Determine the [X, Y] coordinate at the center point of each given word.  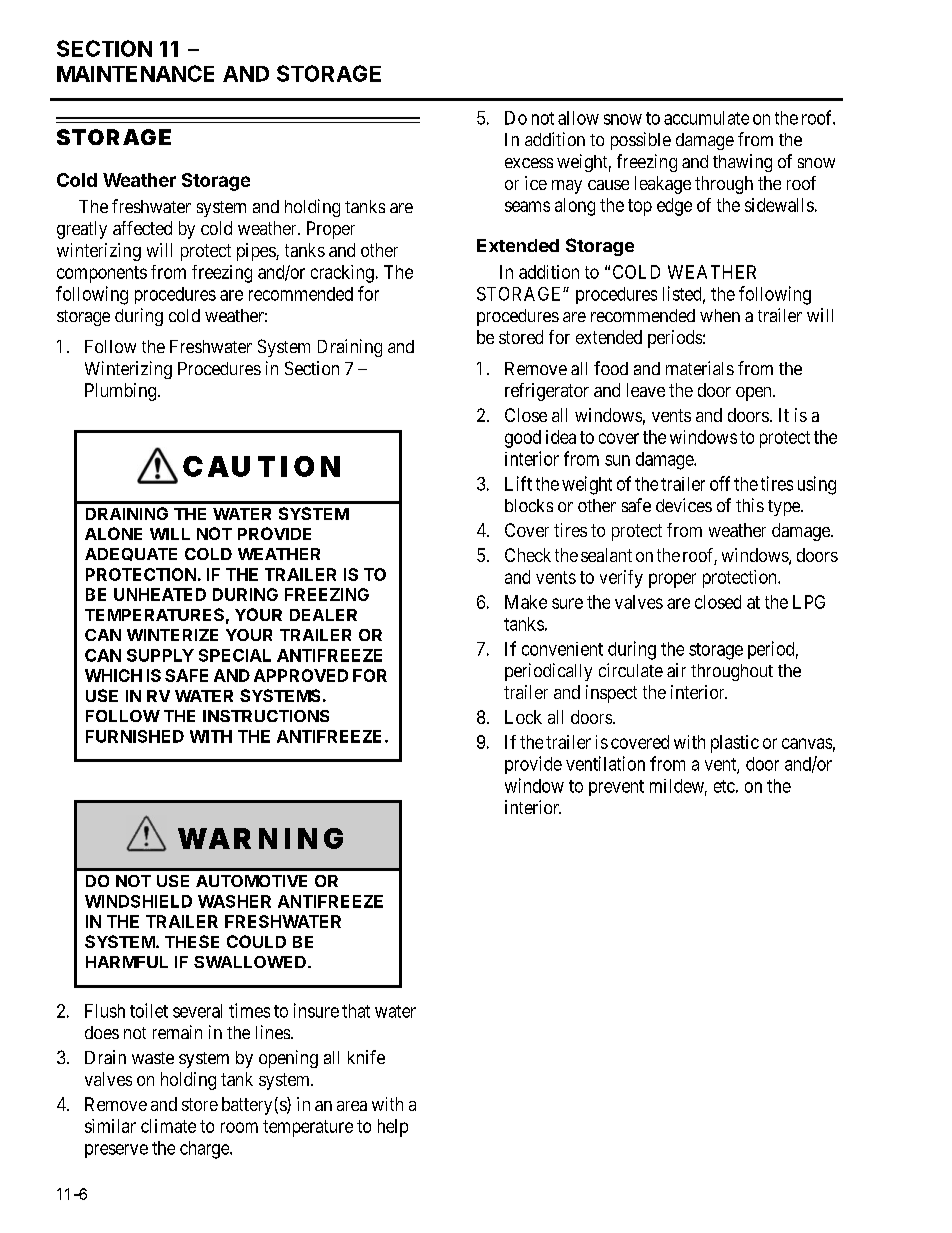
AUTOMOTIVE [251, 881]
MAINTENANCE [135, 73]
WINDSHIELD [138, 901]
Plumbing [120, 392]
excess [529, 163]
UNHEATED [160, 594]
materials [700, 368]
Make [526, 602]
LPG [809, 602]
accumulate [706, 118]
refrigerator [547, 392]
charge [205, 1150]
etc [724, 786]
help [393, 1128]
